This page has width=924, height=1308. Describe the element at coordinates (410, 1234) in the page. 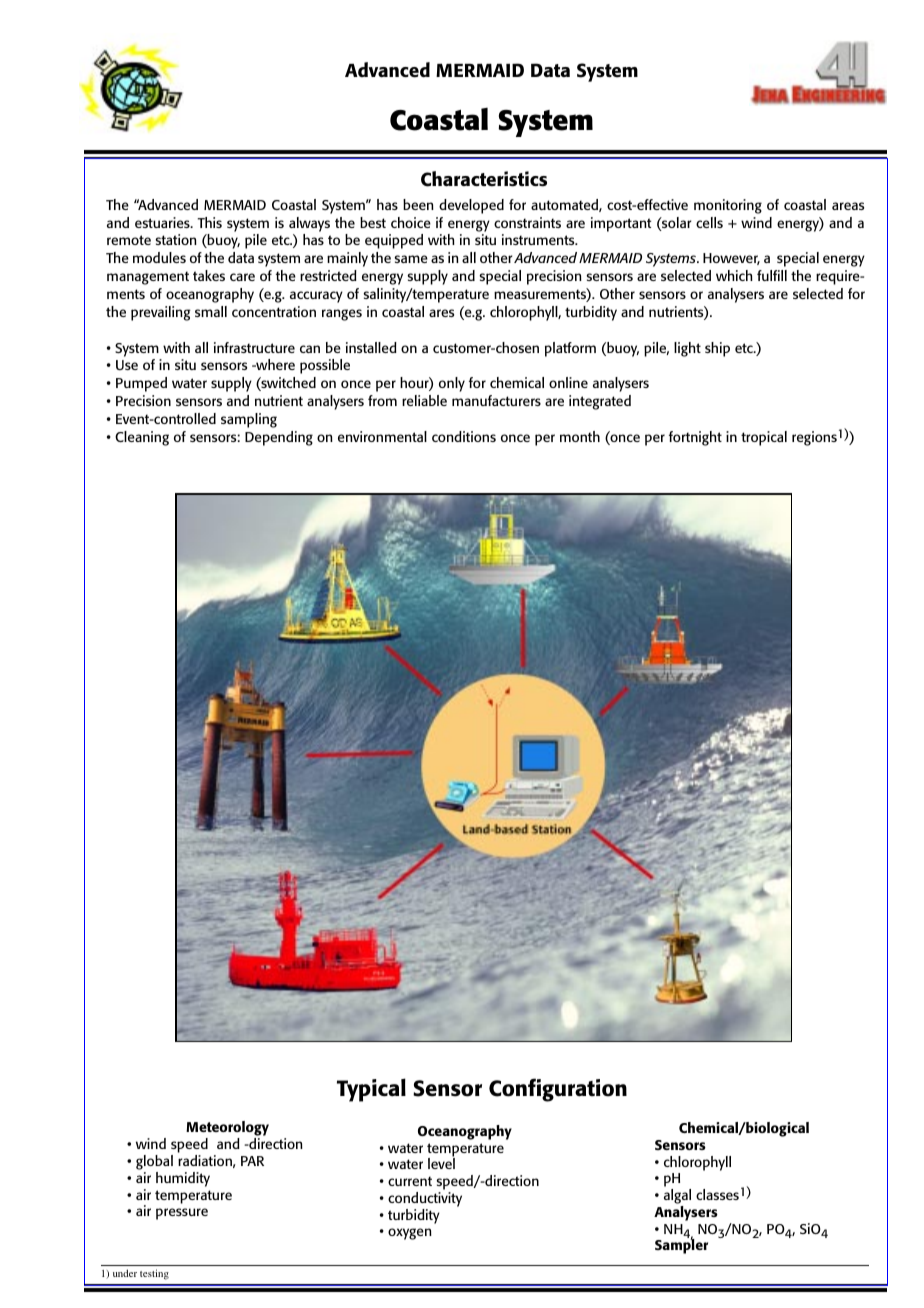

I see `oxygen` at that location.
